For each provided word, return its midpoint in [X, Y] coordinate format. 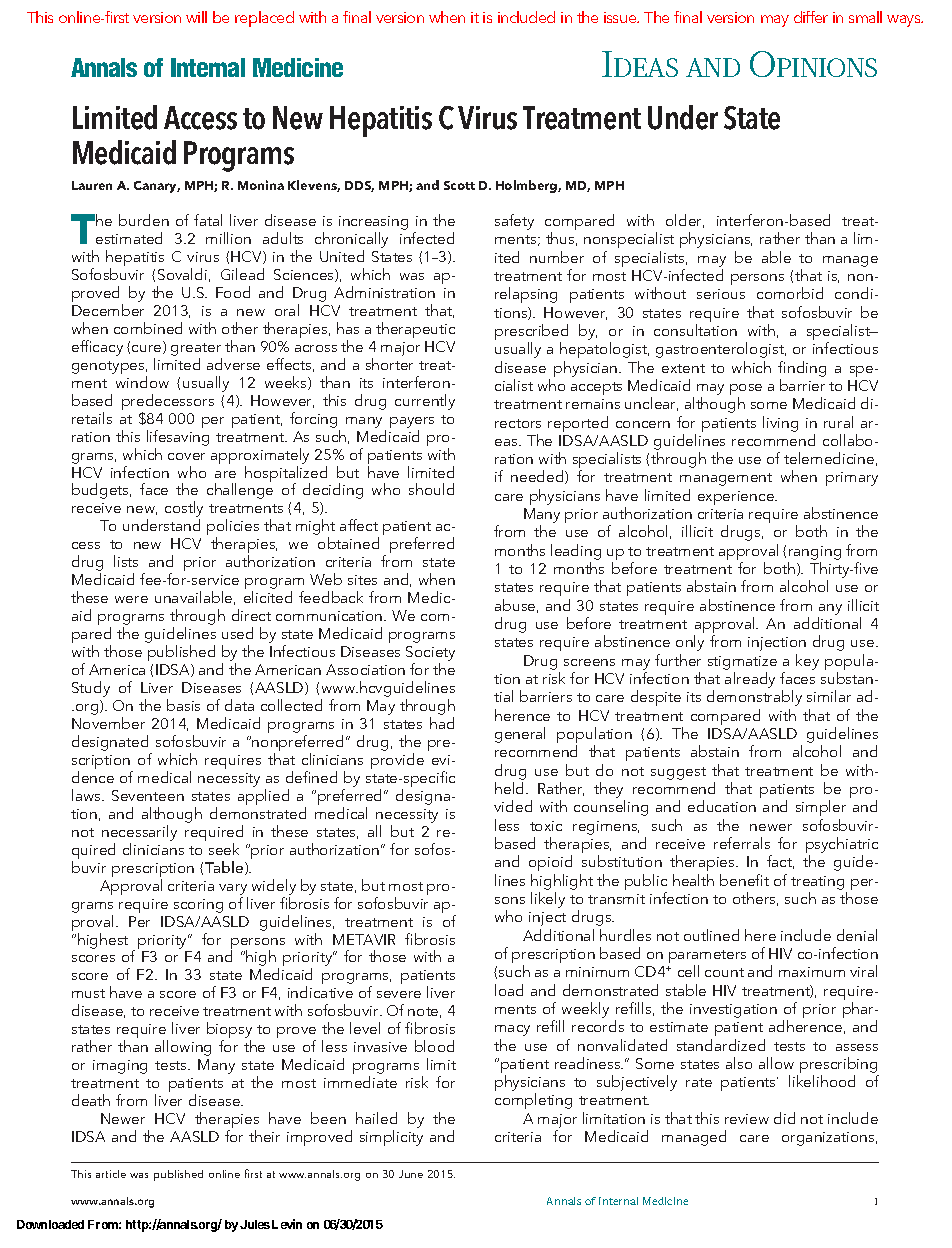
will [196, 17]
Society [430, 655]
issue [621, 17]
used [237, 633]
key [807, 662]
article [111, 1174]
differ [811, 17]
